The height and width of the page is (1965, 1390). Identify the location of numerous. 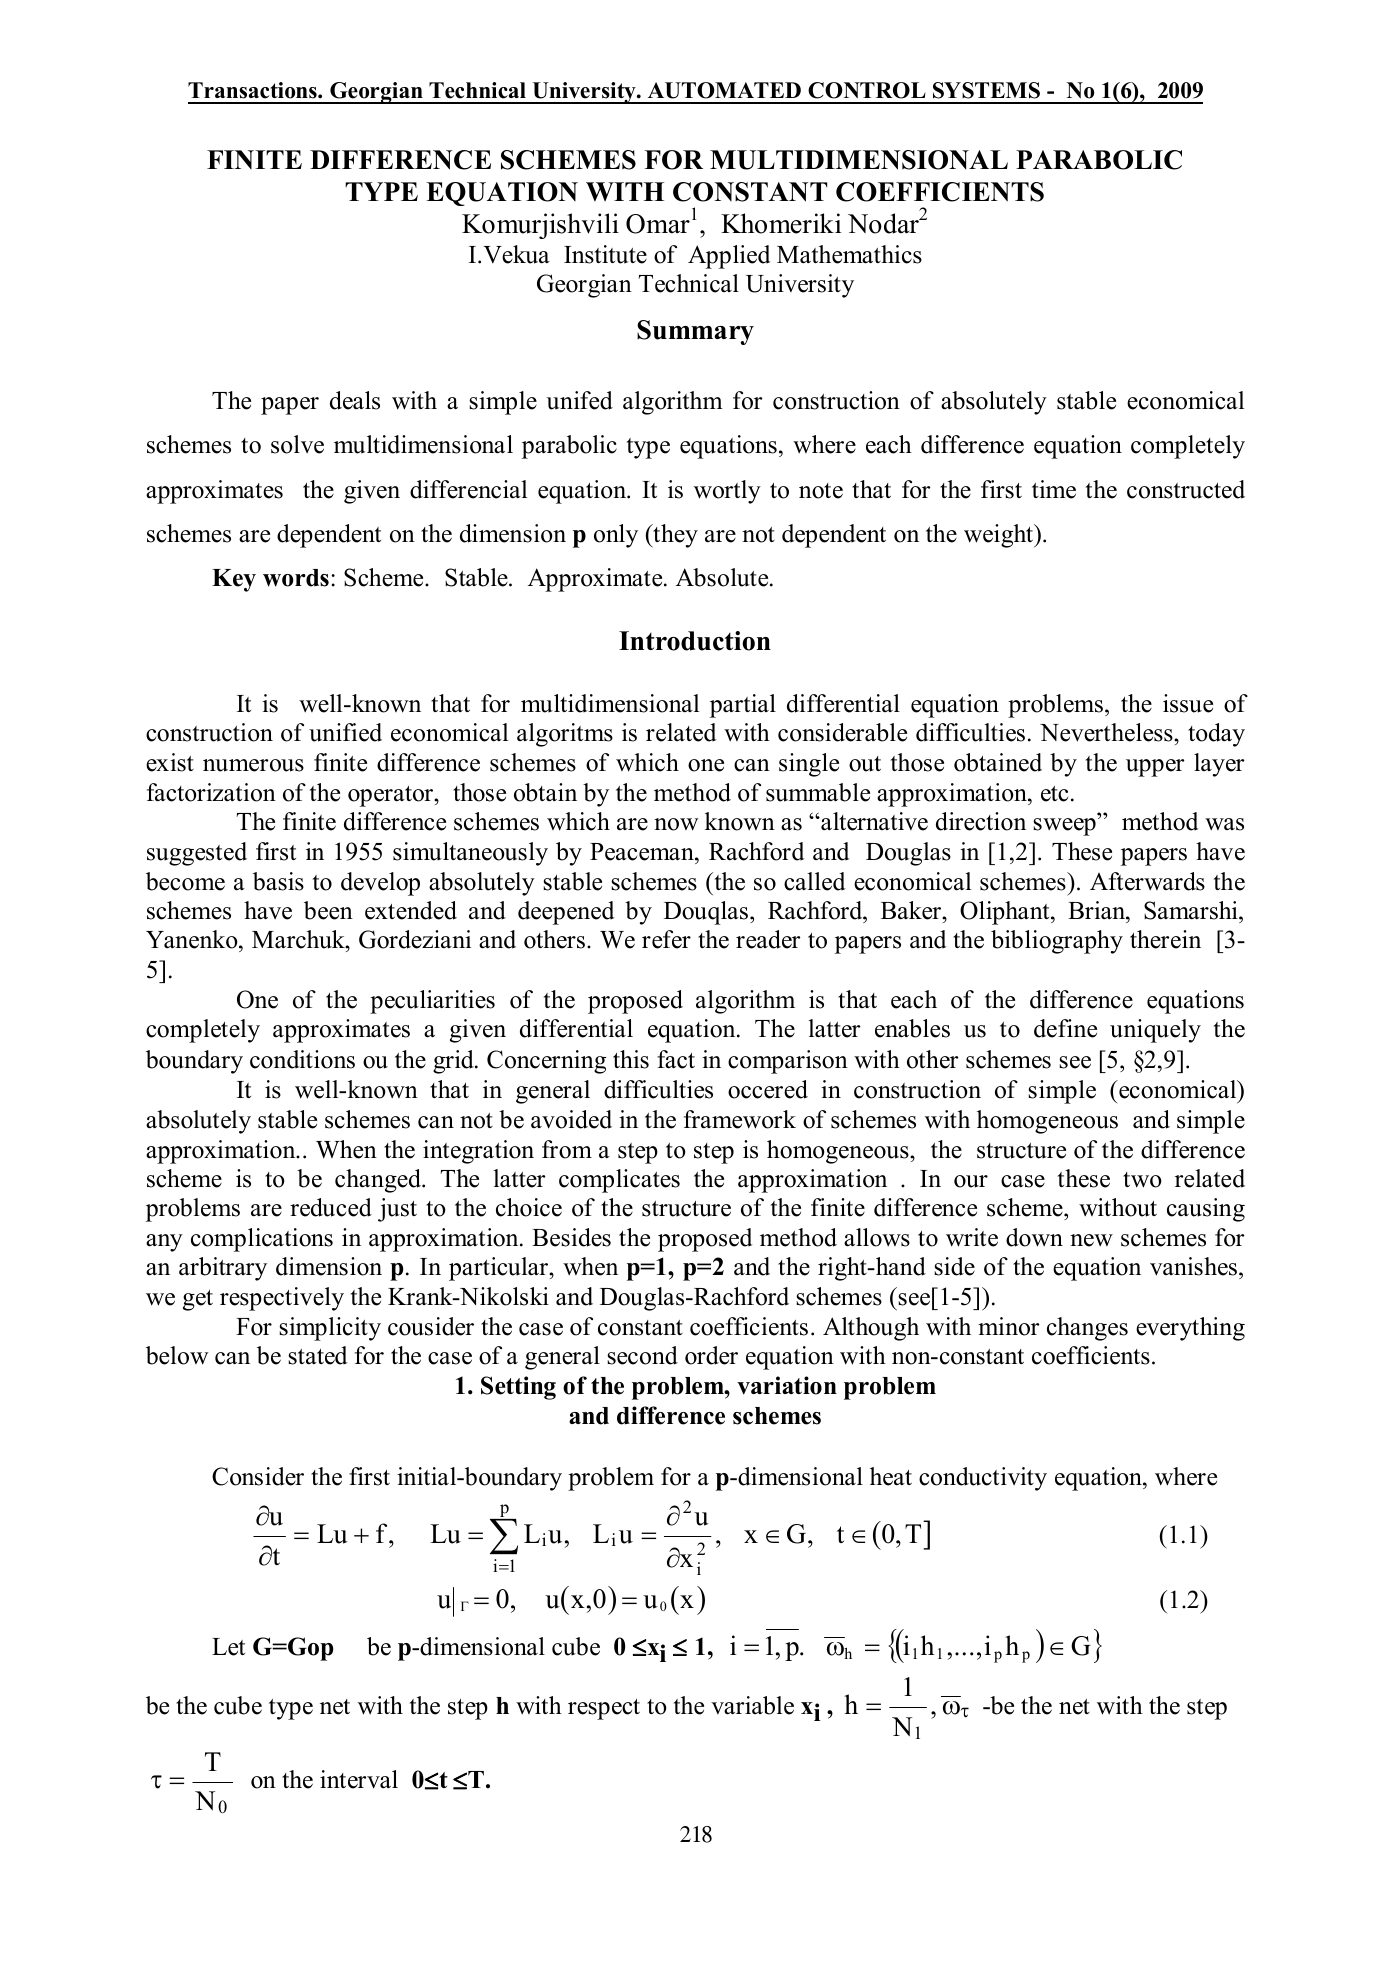
(253, 765).
